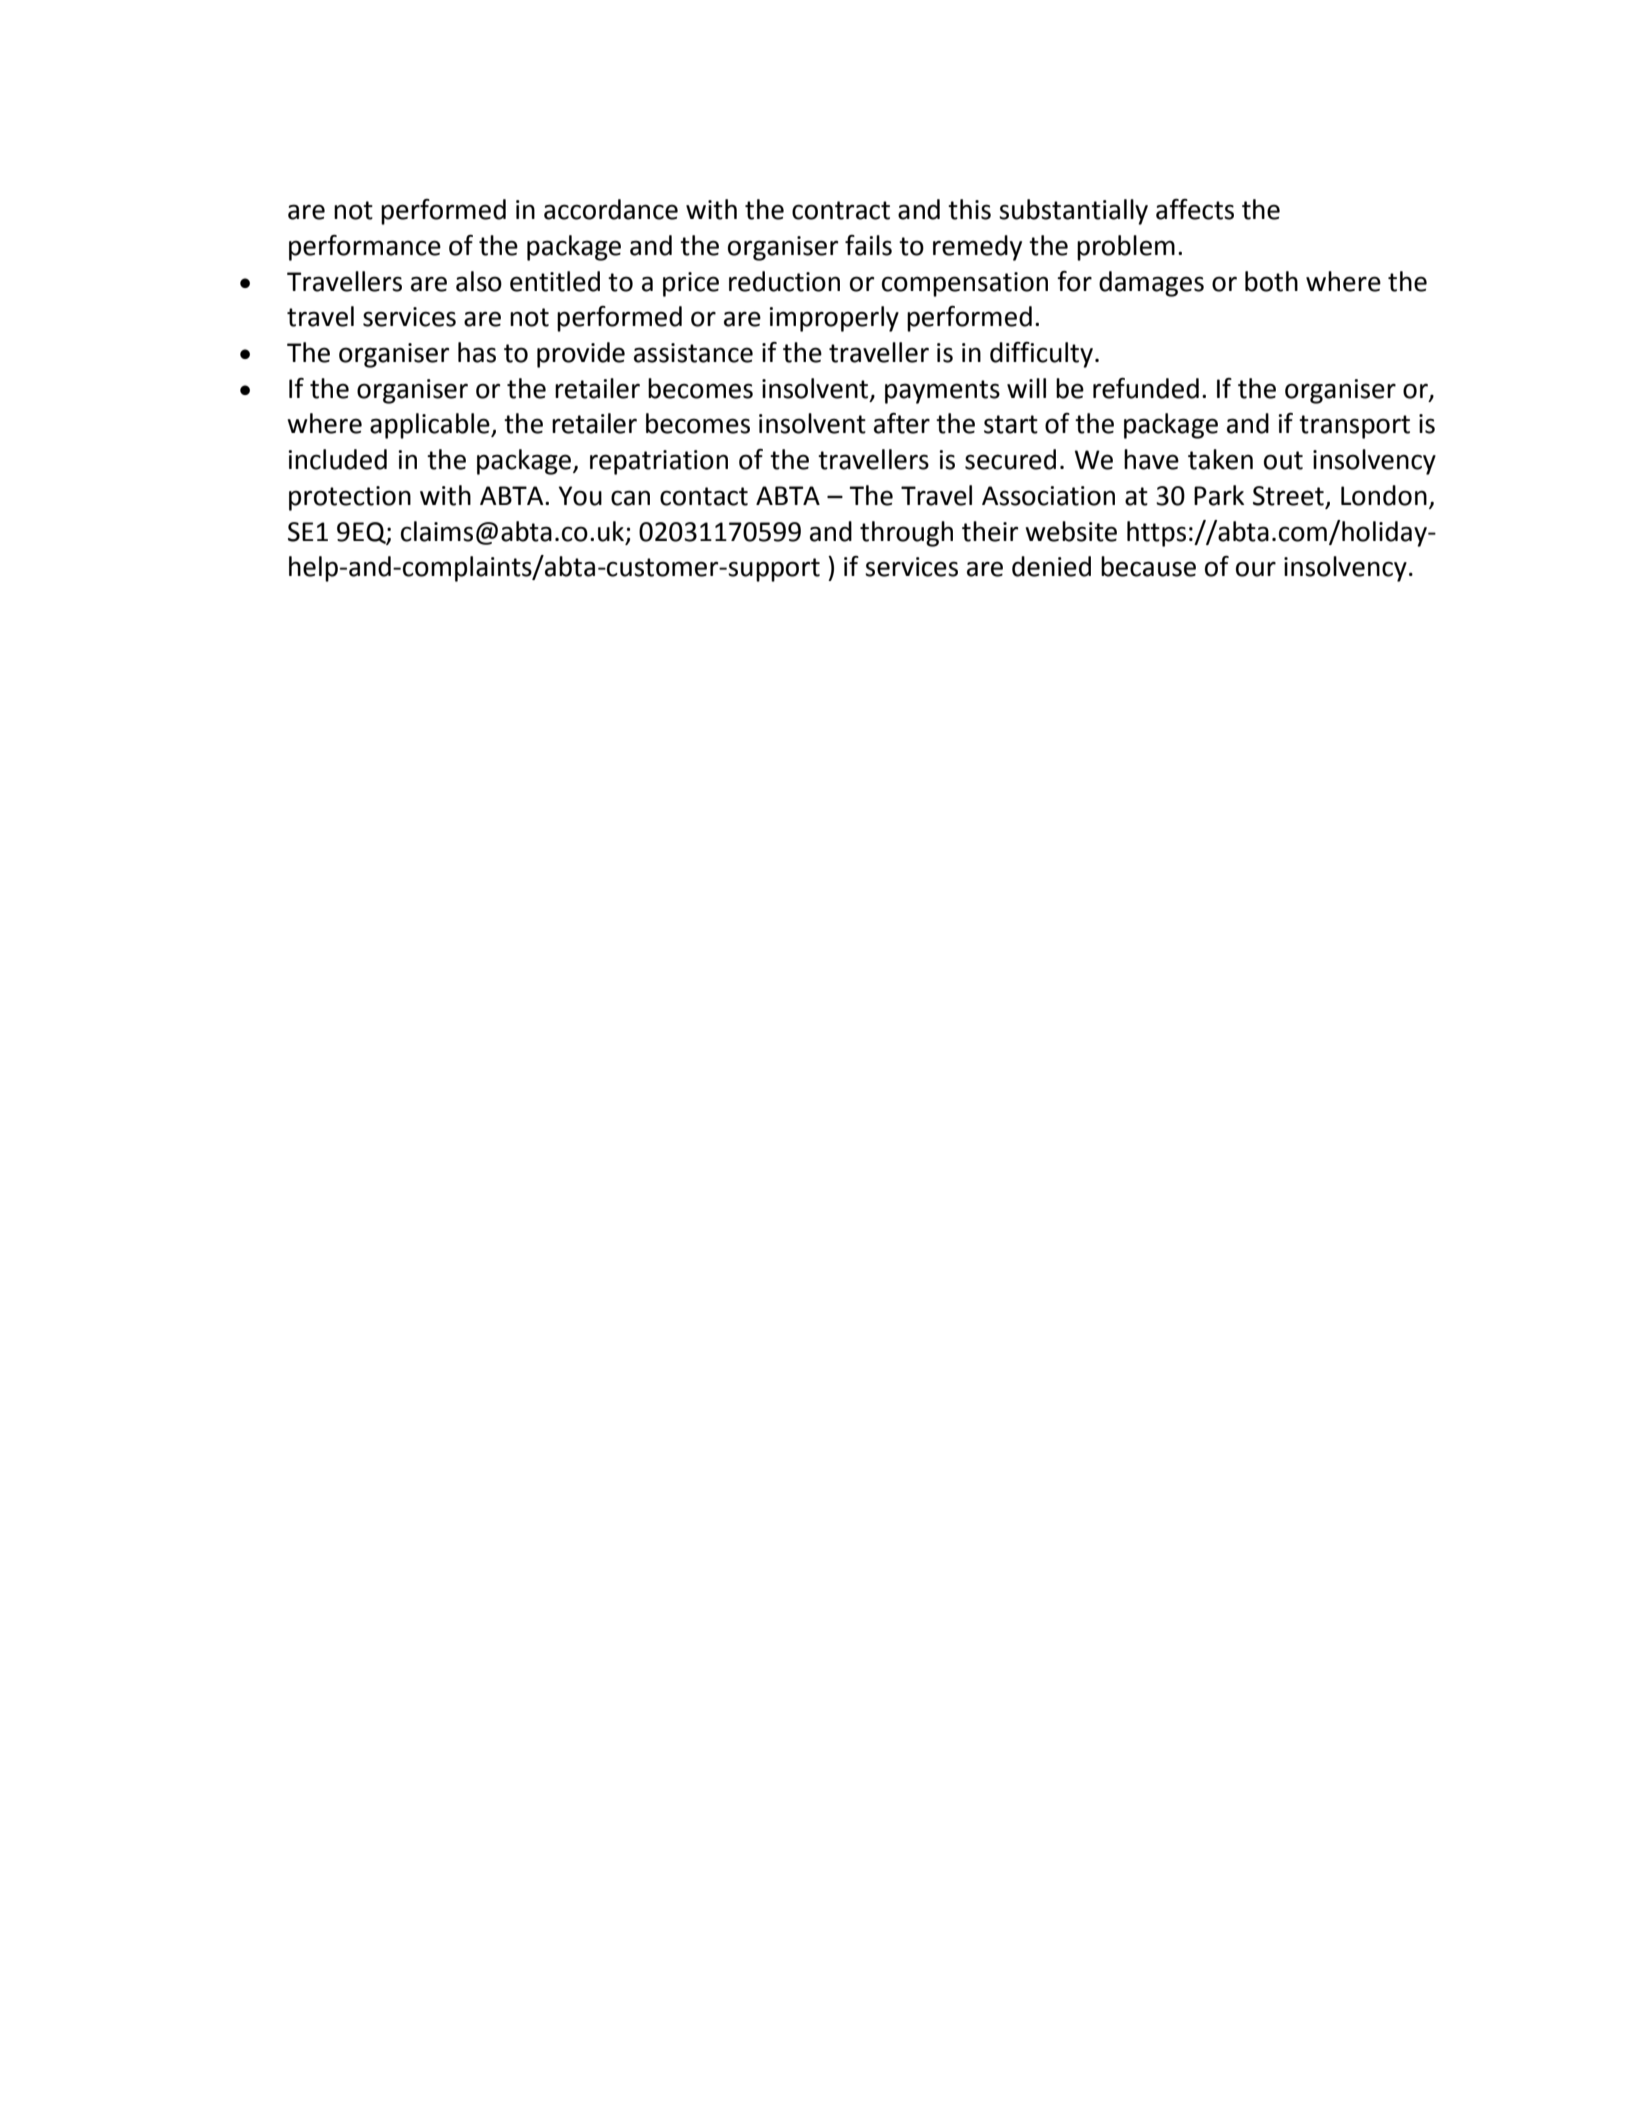 Image resolution: width=1627 pixels, height=2106 pixels. I want to click on improperly, so click(834, 319).
